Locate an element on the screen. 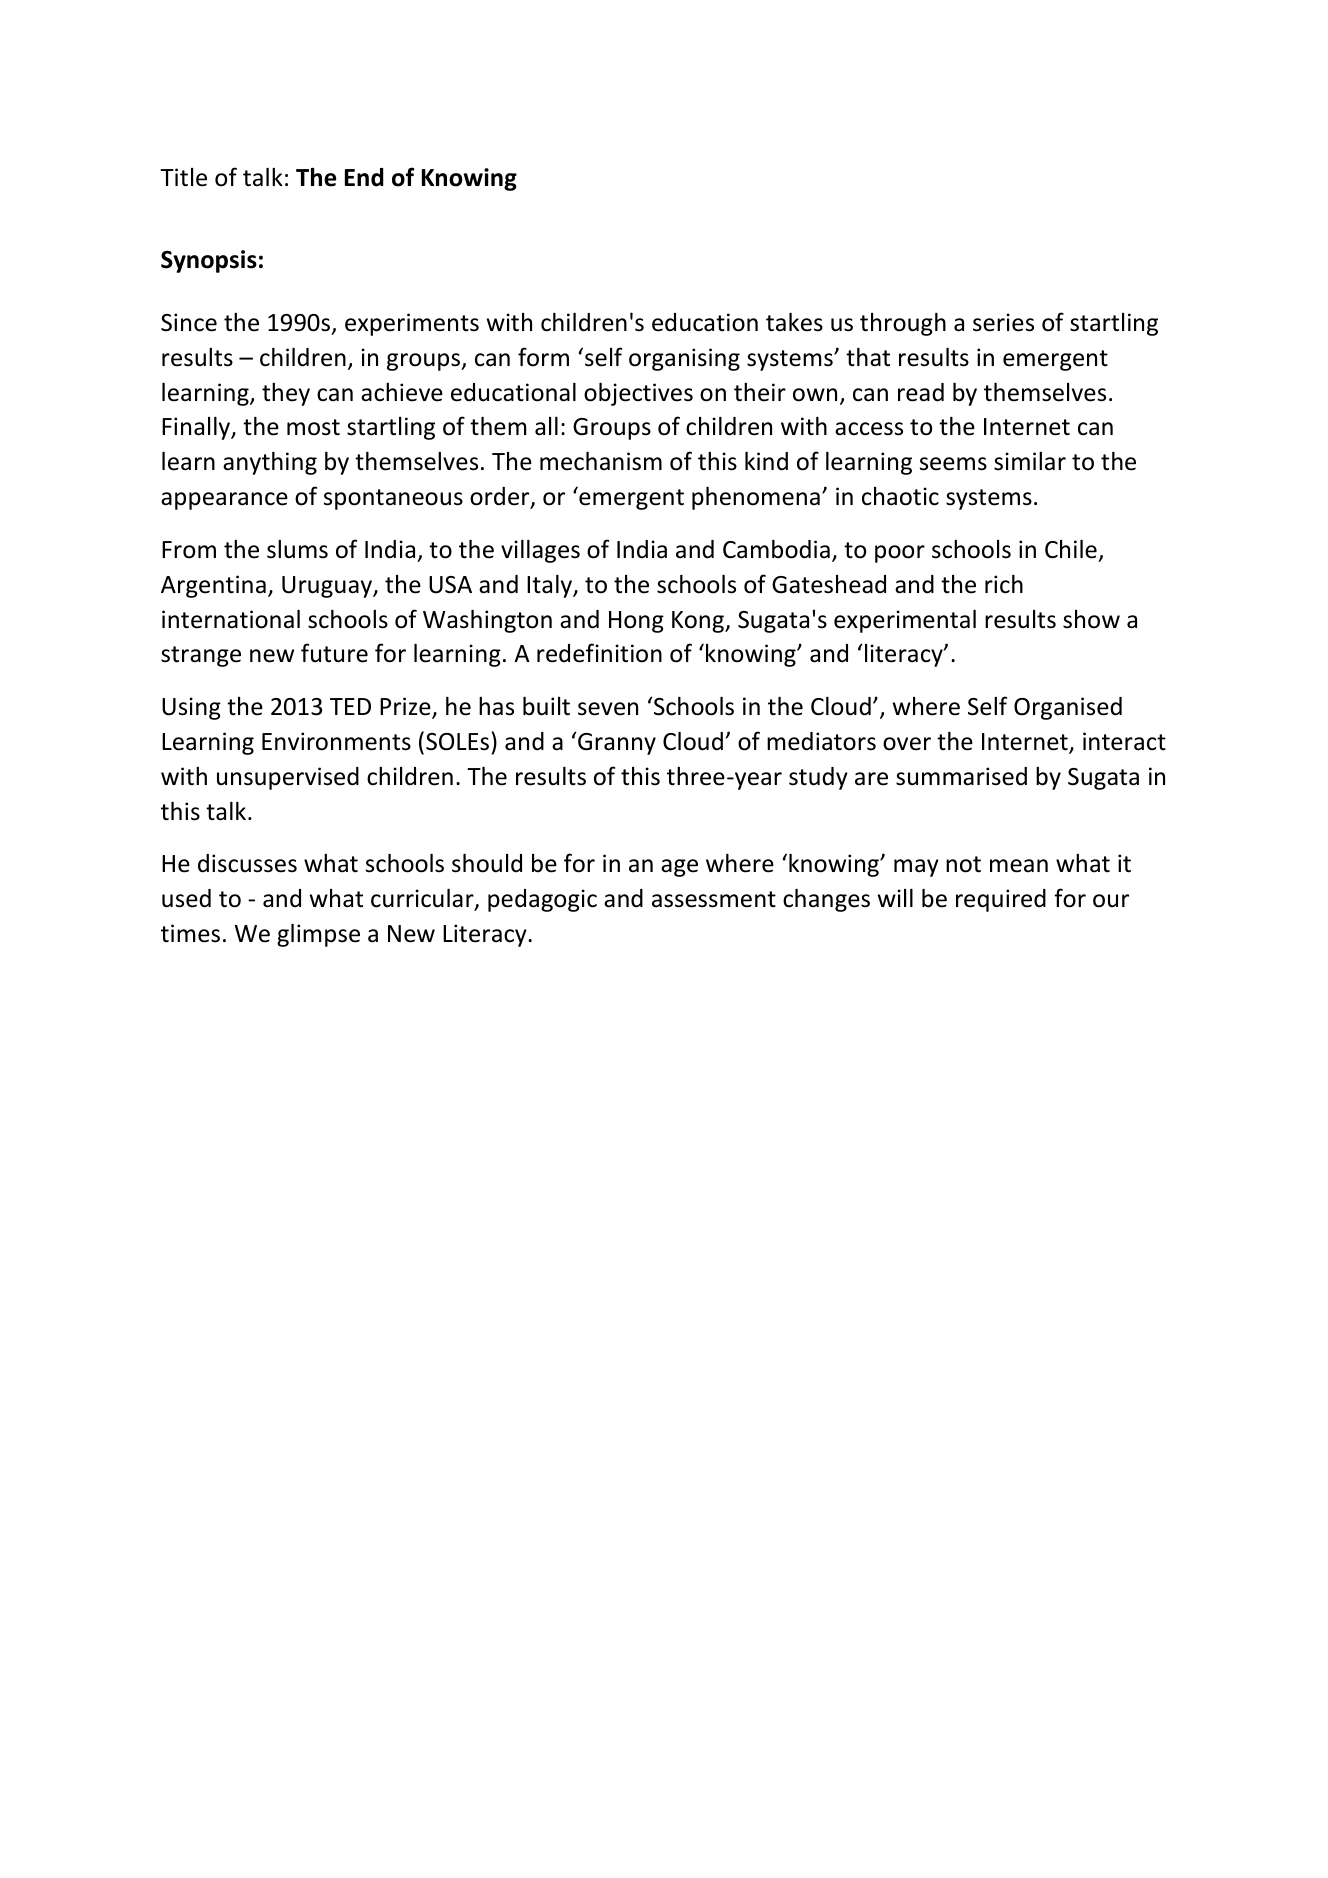  Environments is located at coordinates (336, 741).
